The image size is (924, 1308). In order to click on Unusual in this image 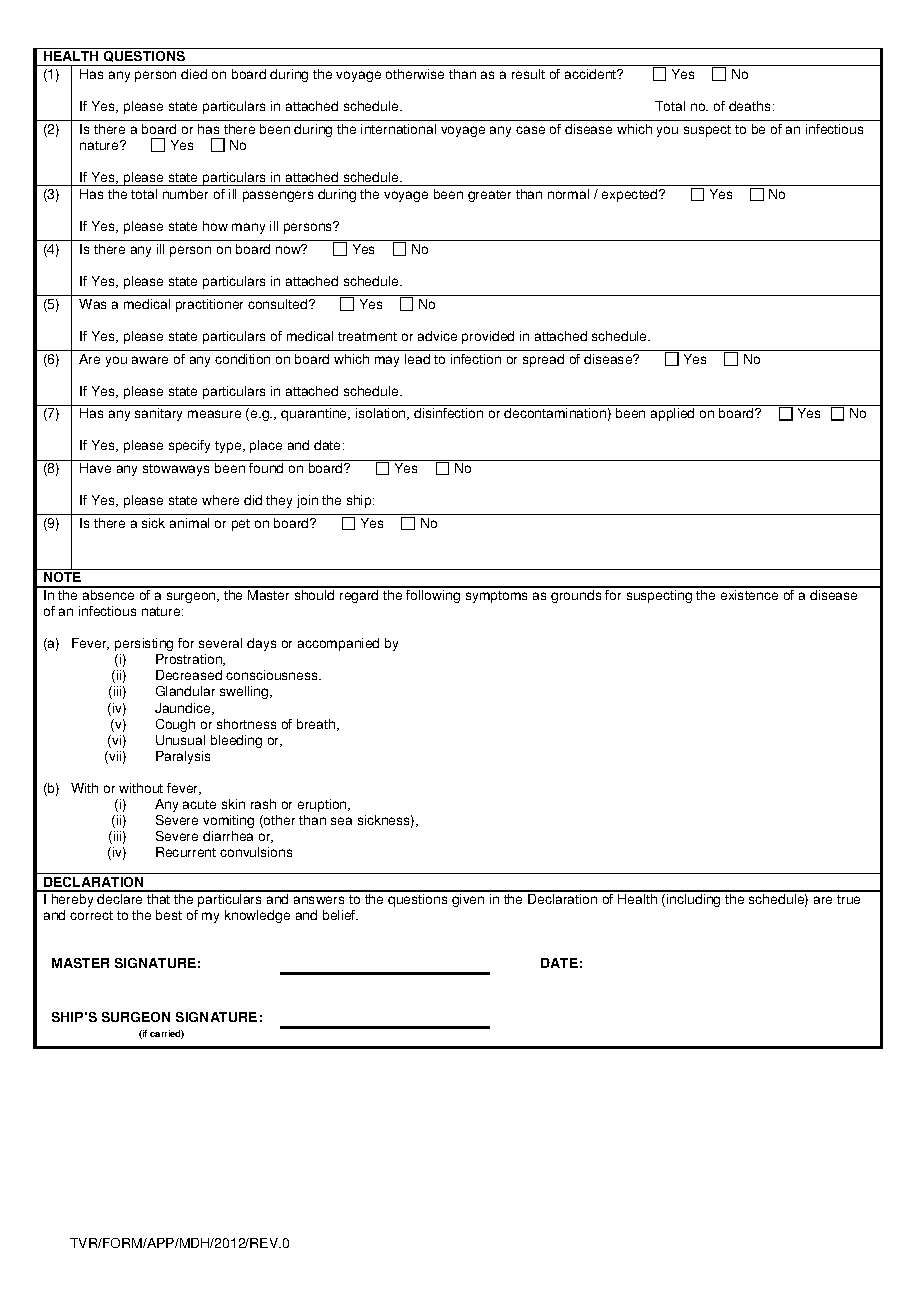, I will do `click(180, 740)`.
